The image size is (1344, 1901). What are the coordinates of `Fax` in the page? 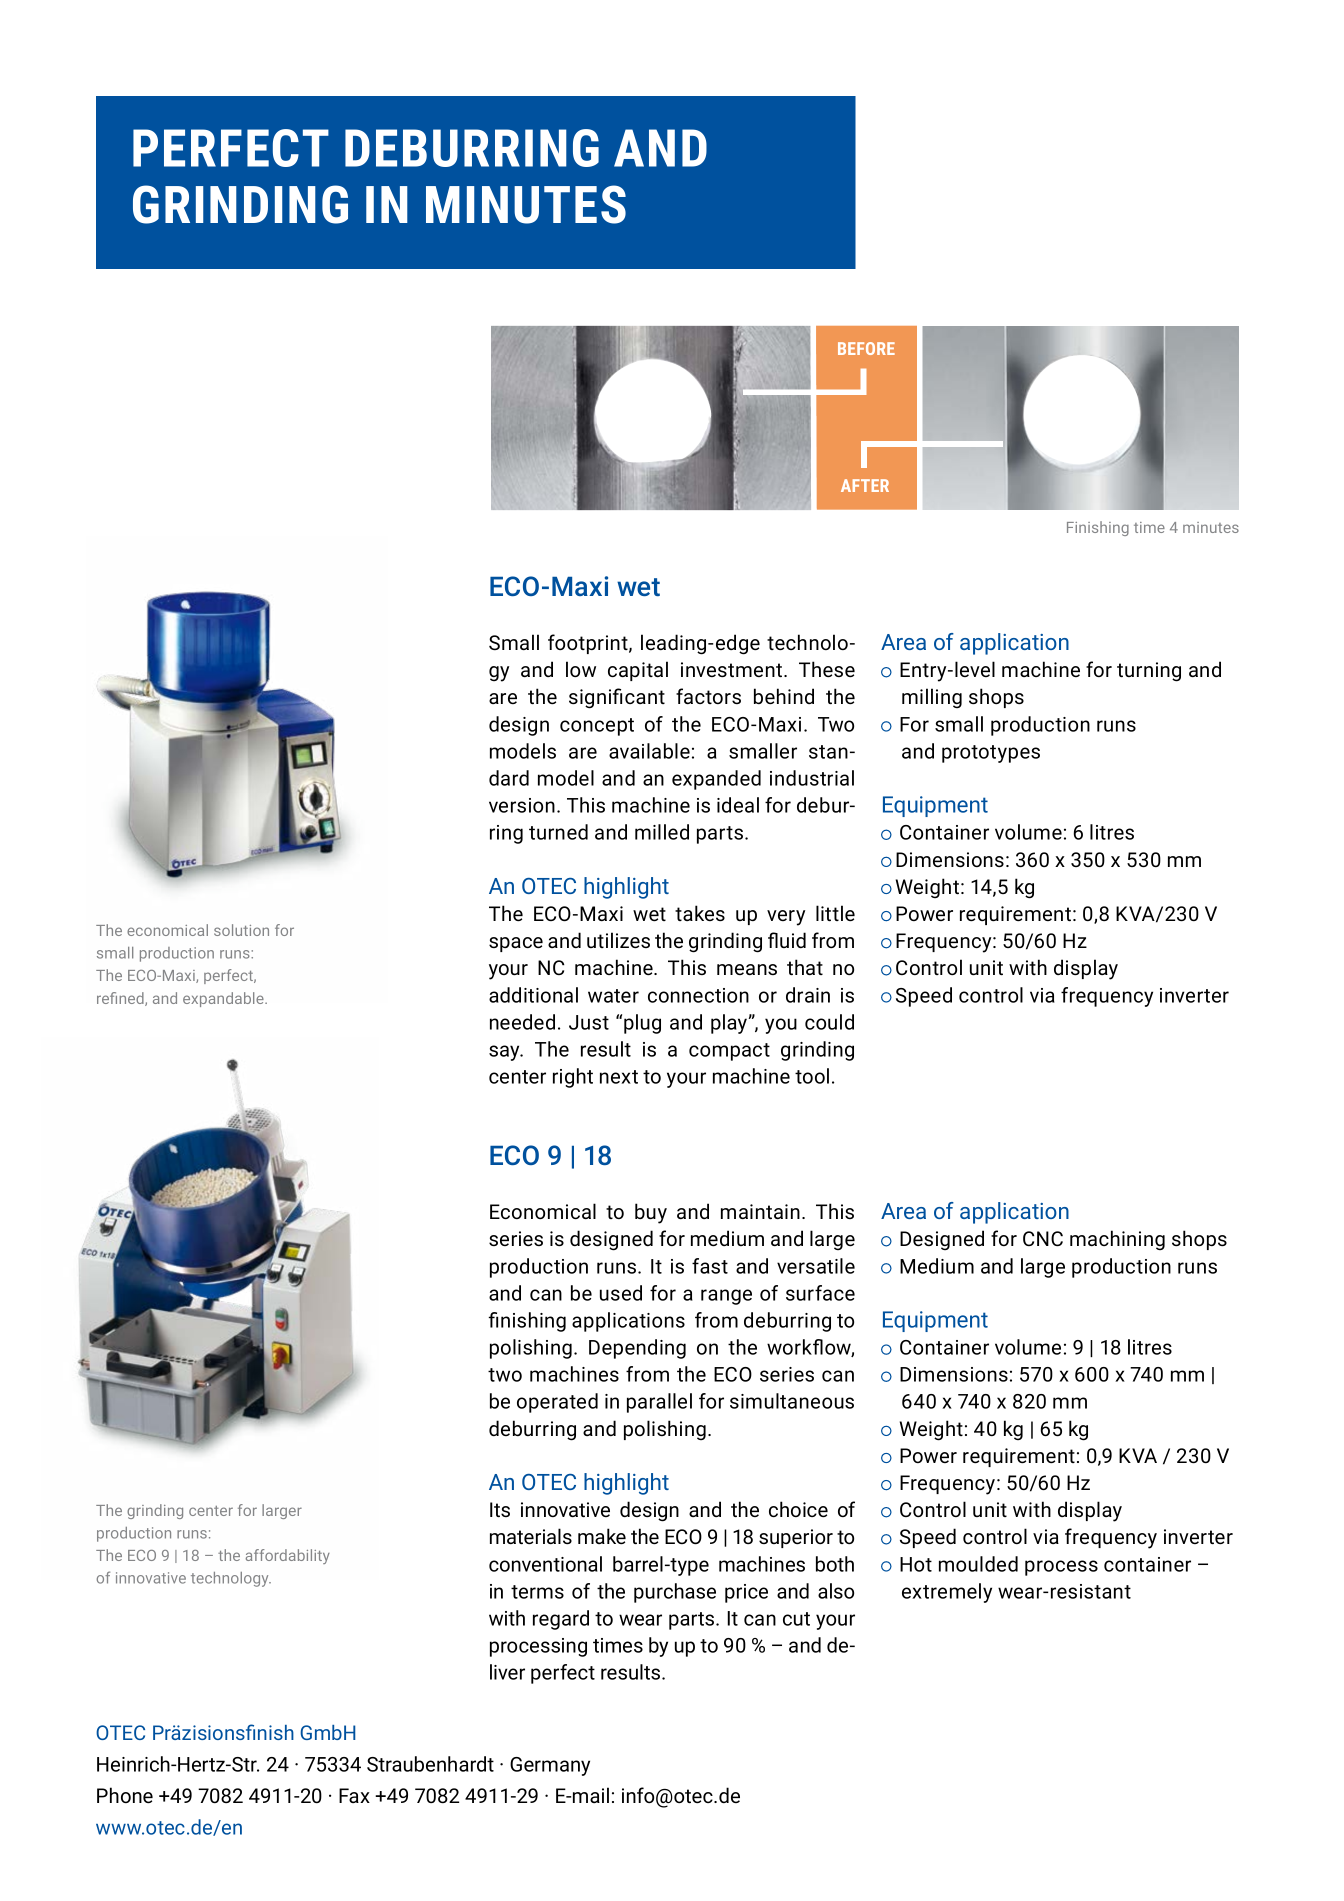 It's located at (354, 1795).
